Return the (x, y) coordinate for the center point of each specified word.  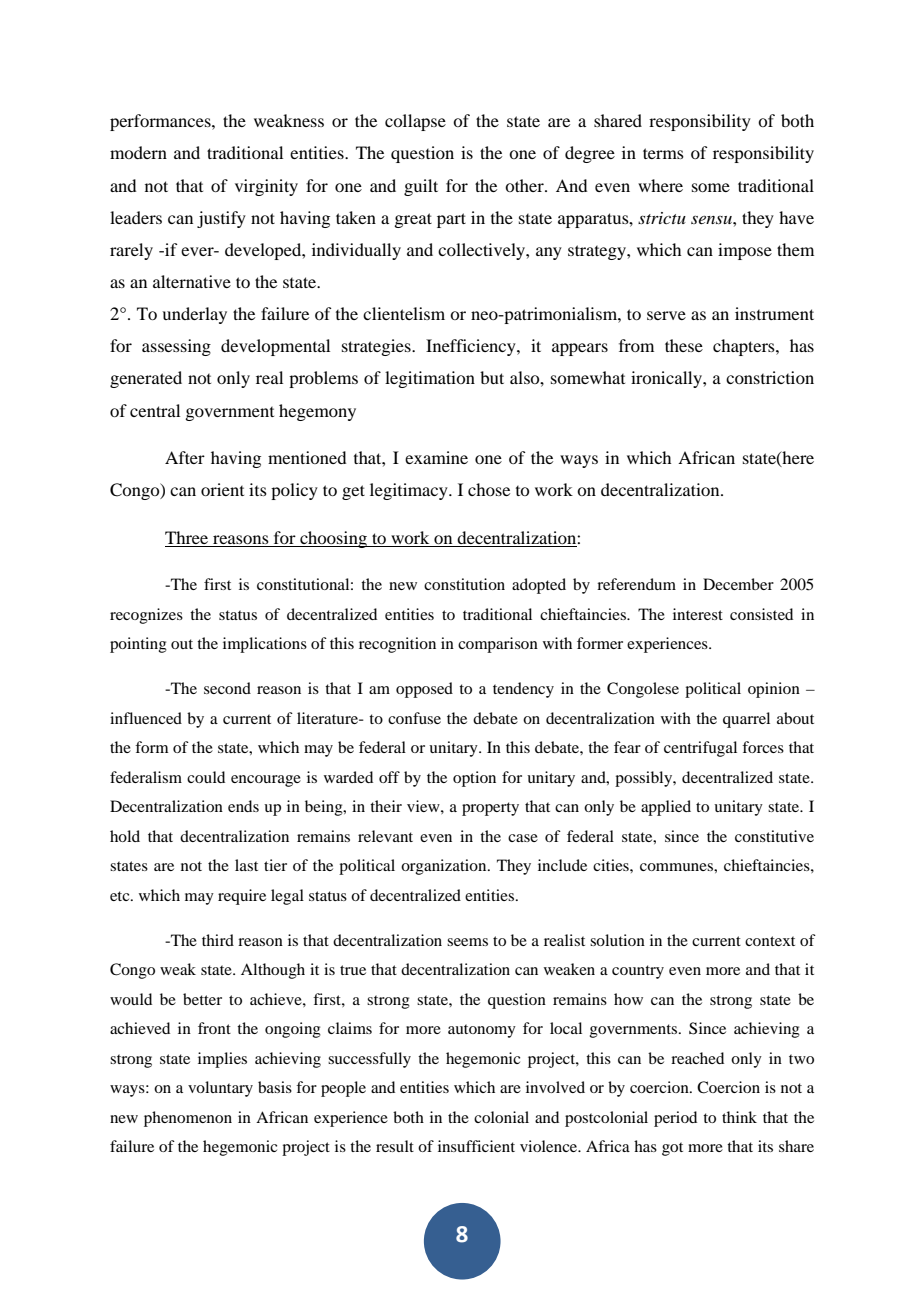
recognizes (146, 616)
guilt (421, 187)
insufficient (476, 1146)
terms (663, 153)
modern (138, 152)
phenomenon (188, 1119)
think (739, 1117)
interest (698, 614)
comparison (498, 645)
